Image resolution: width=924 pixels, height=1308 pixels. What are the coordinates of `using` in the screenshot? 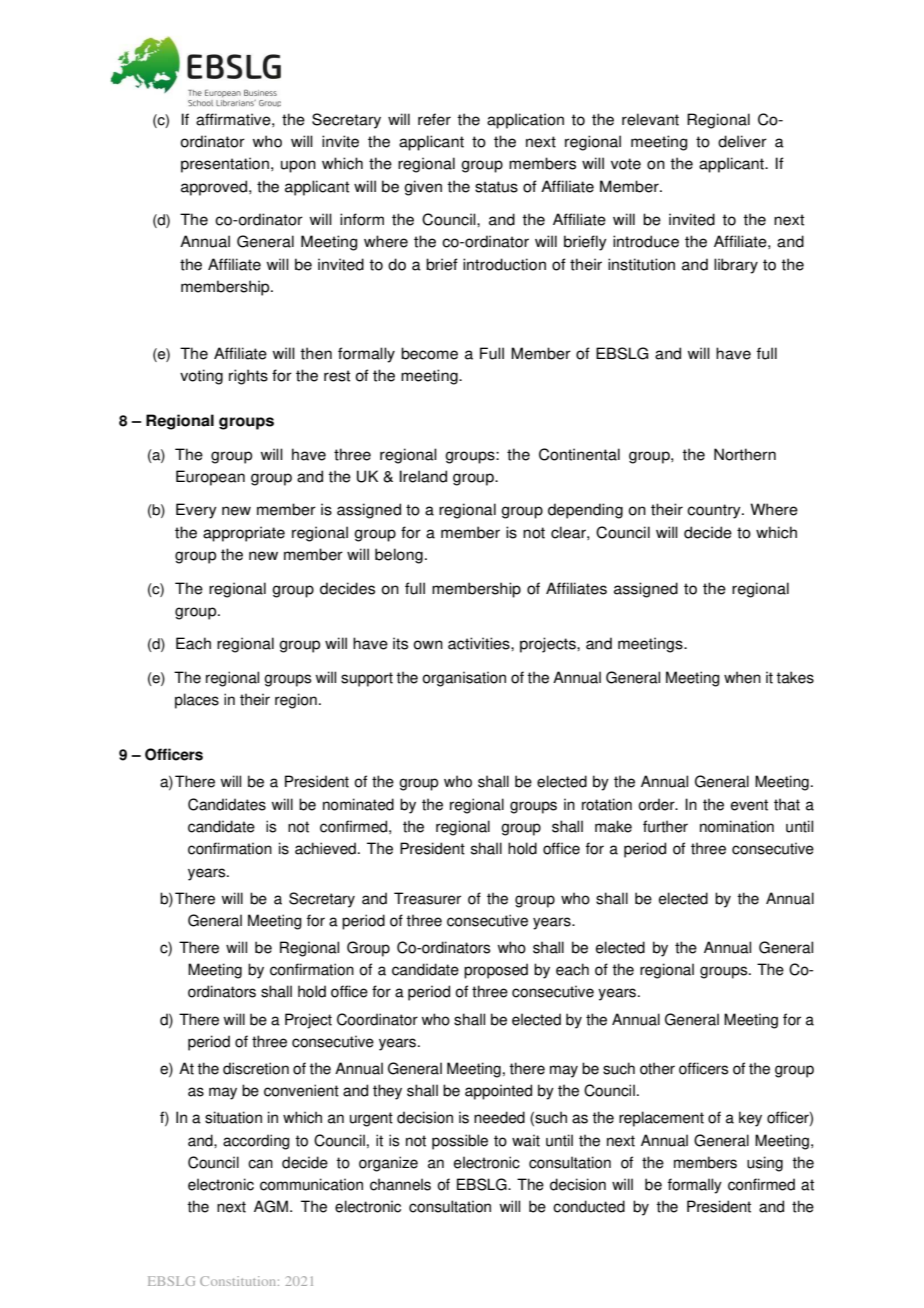 It's located at (765, 1164).
